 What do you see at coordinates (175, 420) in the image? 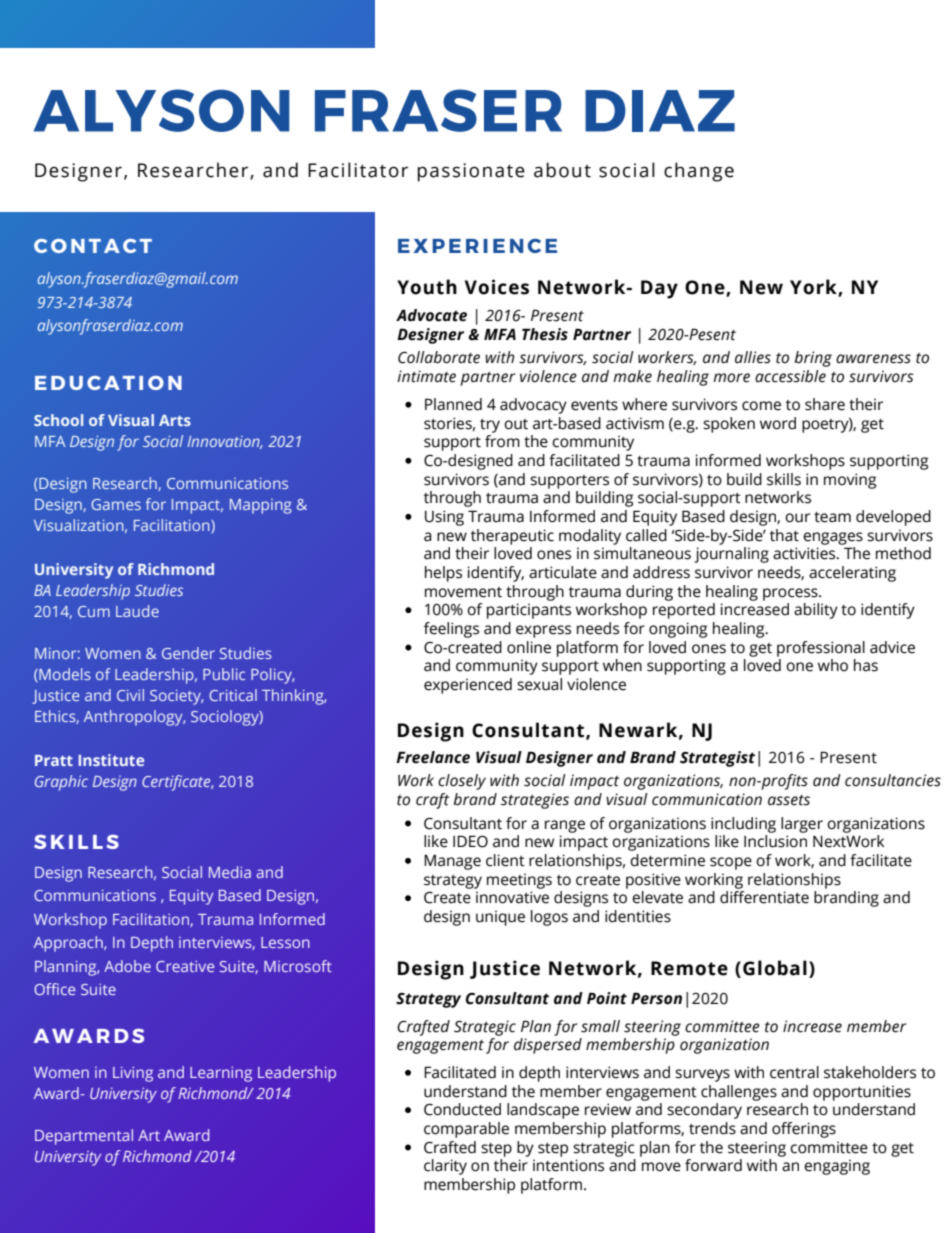
I see `Arts` at bounding box center [175, 420].
